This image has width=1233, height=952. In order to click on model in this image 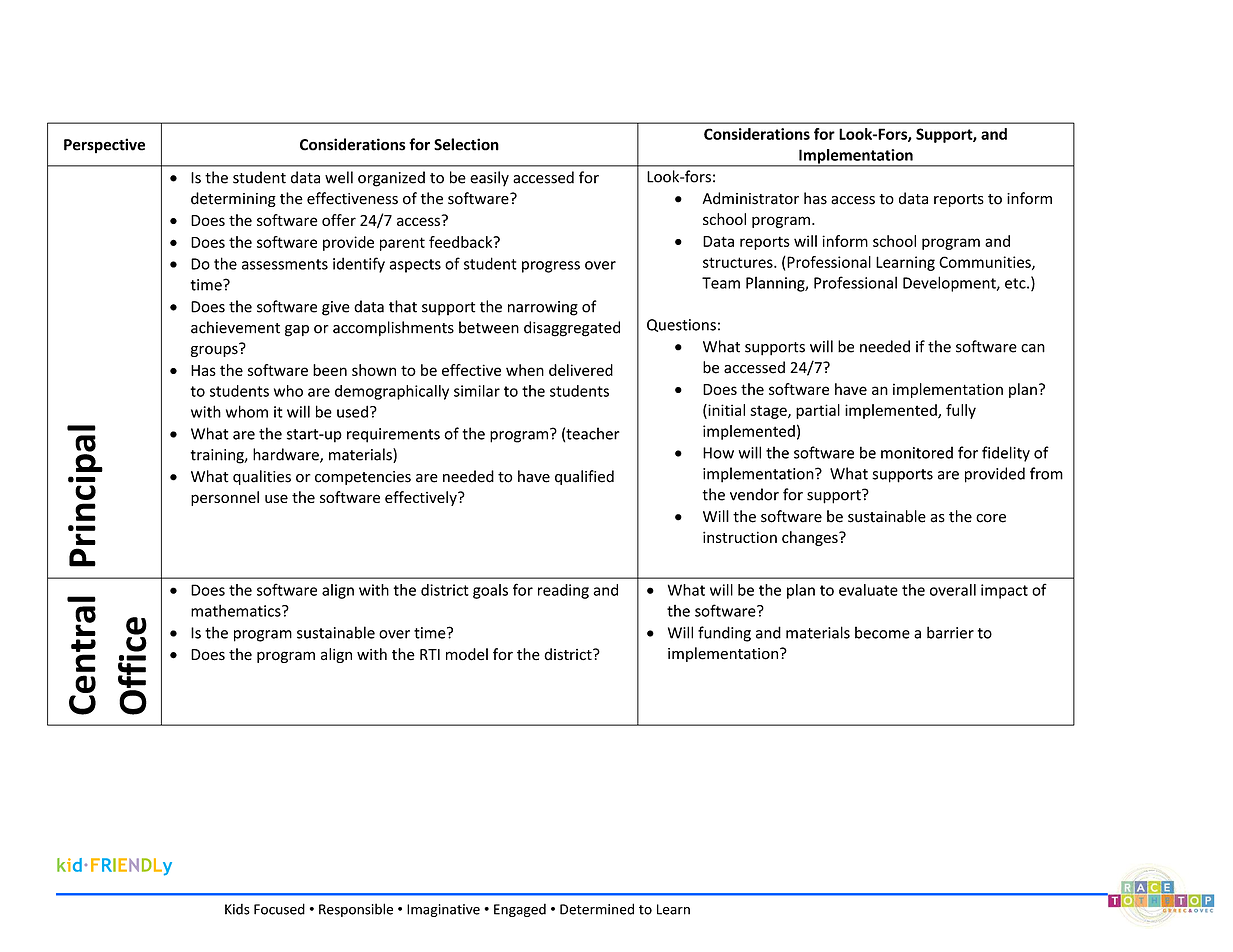, I will do `click(467, 654)`.
